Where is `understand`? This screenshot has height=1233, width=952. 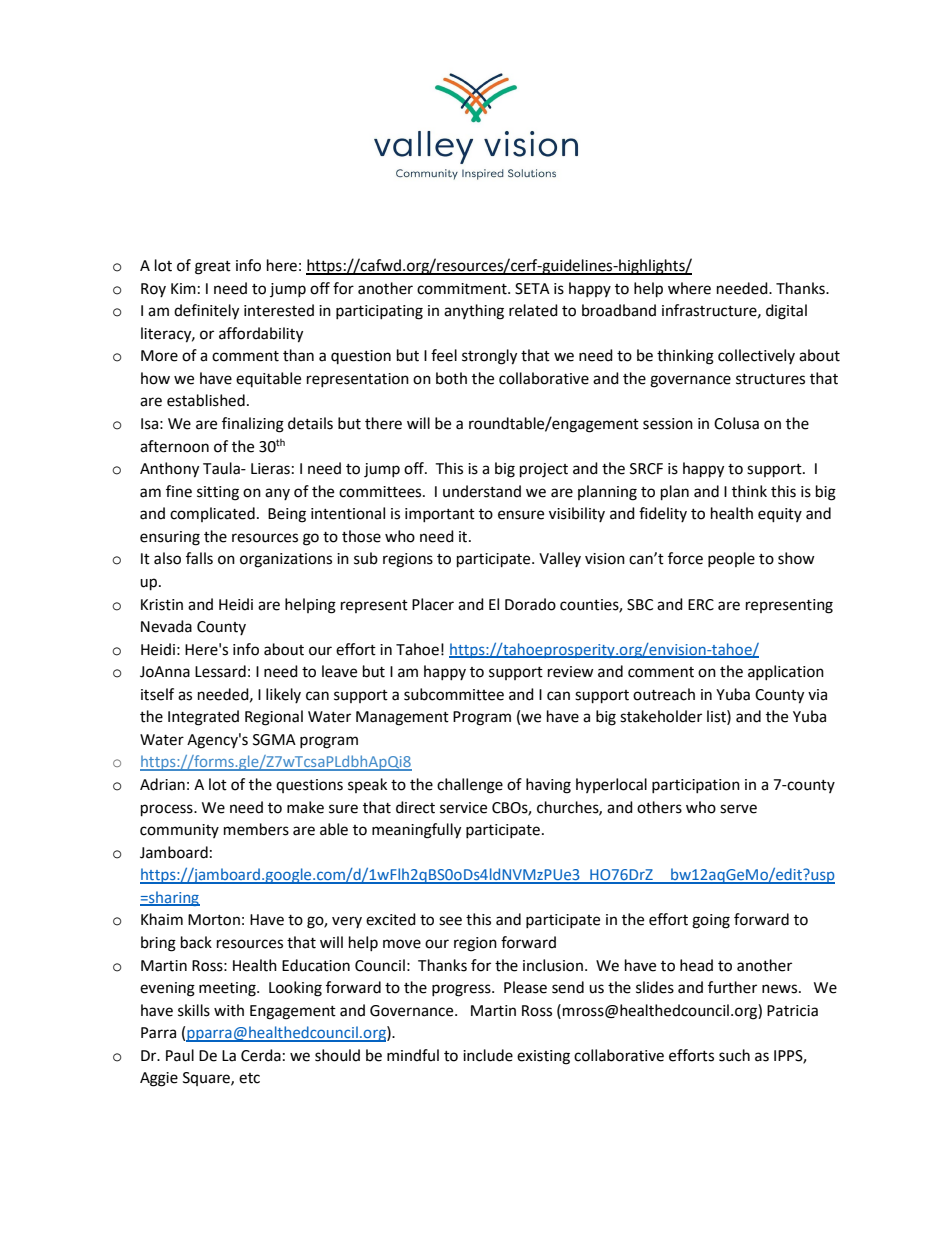
understand is located at coordinates (482, 491).
